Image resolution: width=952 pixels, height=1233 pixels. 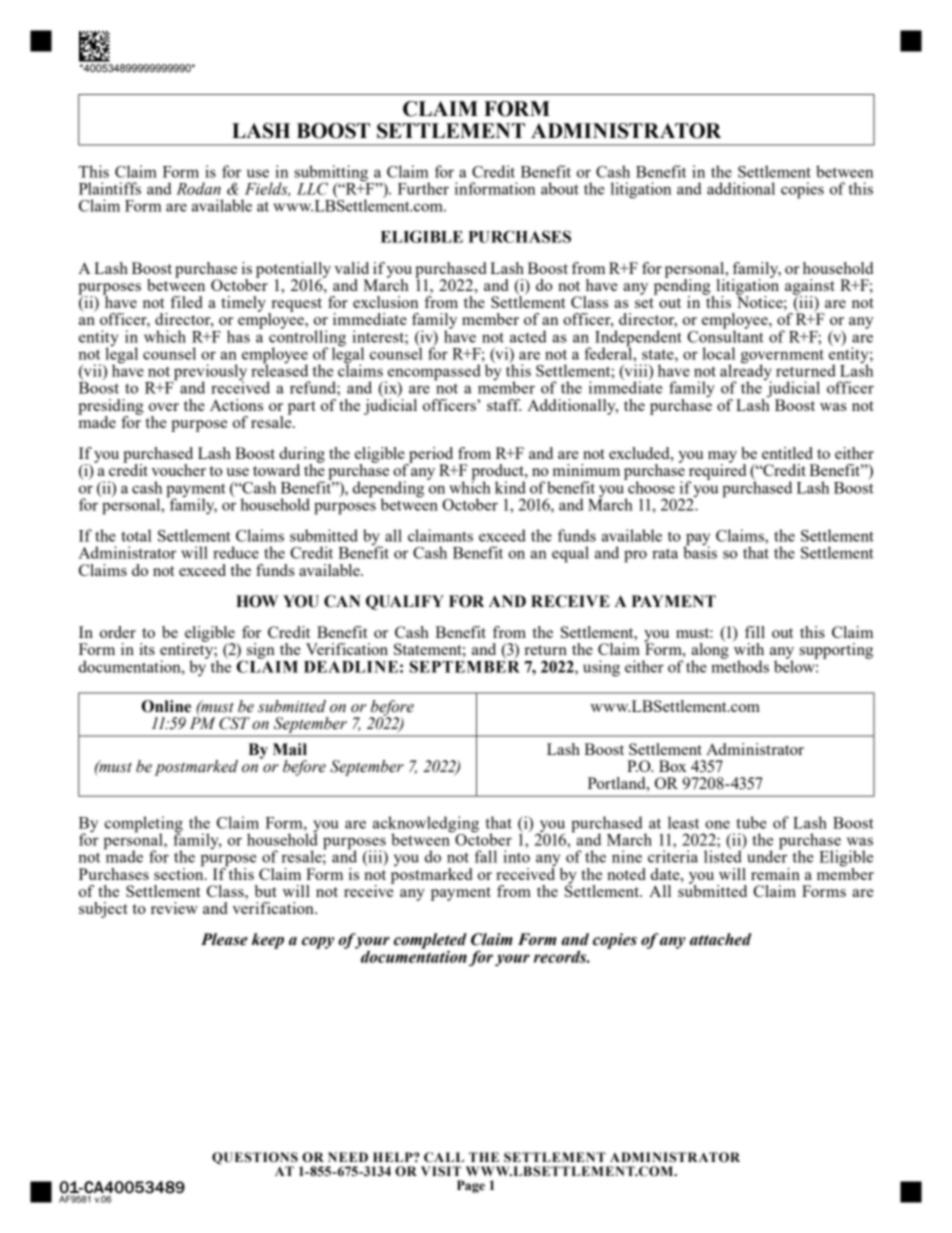 I want to click on Plaintiffs, so click(x=110, y=188).
